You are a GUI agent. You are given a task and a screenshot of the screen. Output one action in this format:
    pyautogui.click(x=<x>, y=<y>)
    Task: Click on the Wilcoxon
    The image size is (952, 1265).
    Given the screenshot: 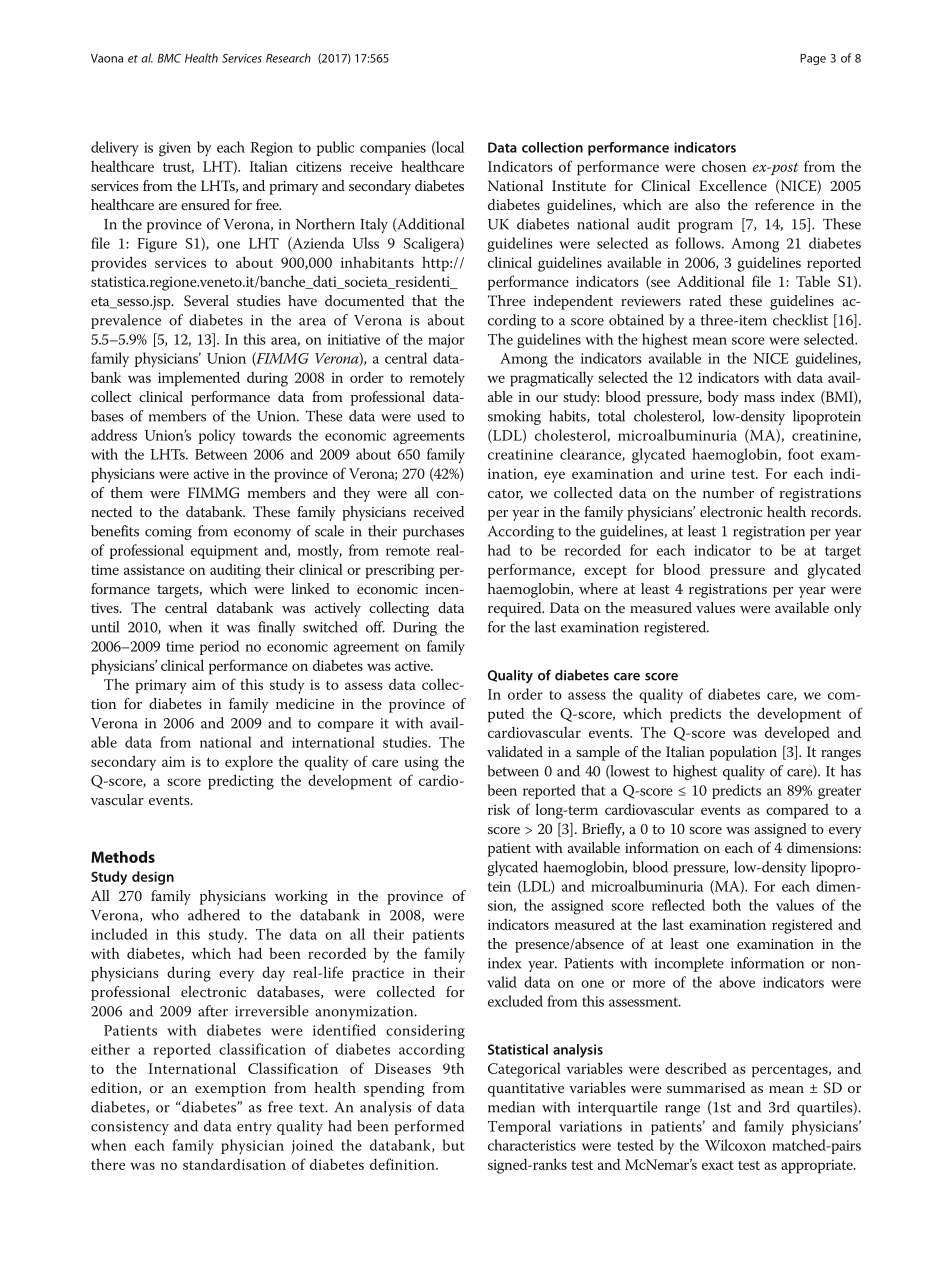 What is the action you would take?
    pyautogui.click(x=735, y=1145)
